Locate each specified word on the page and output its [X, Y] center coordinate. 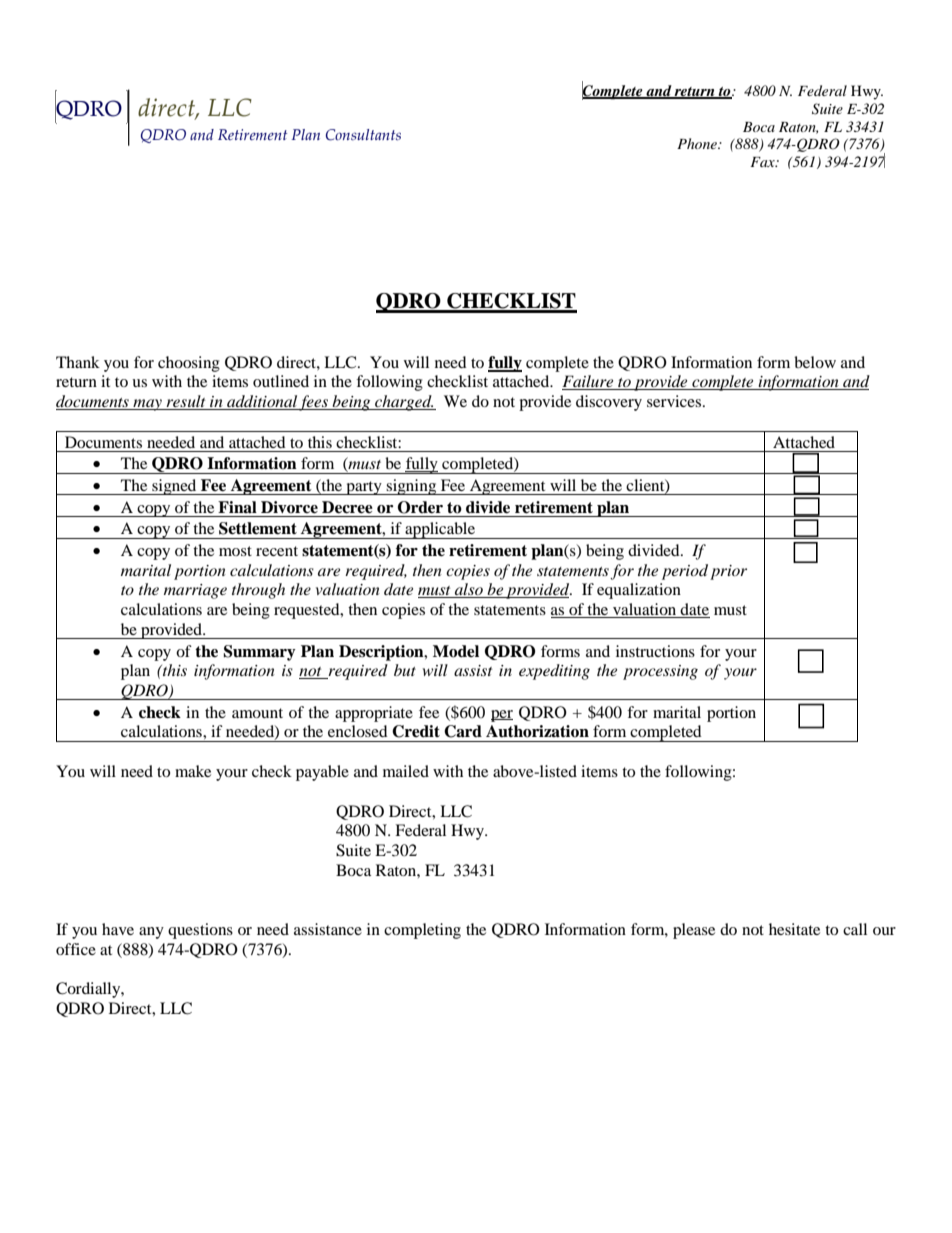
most [235, 551]
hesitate [794, 929]
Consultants [363, 135]
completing [422, 931]
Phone [698, 143]
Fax [763, 162]
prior [728, 572]
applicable [440, 530]
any [151, 933]
